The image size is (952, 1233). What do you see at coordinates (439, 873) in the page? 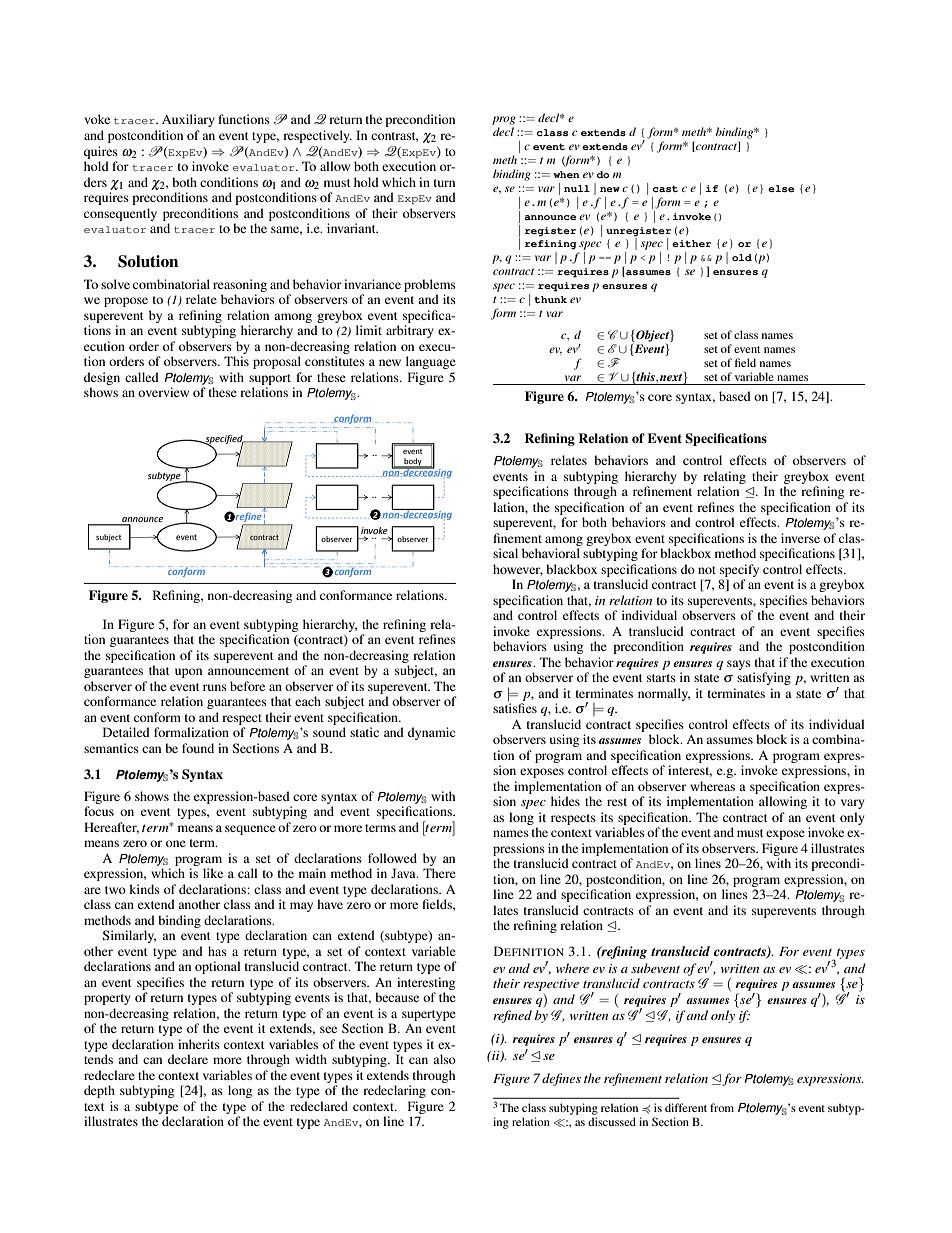
I see `There` at bounding box center [439, 873].
